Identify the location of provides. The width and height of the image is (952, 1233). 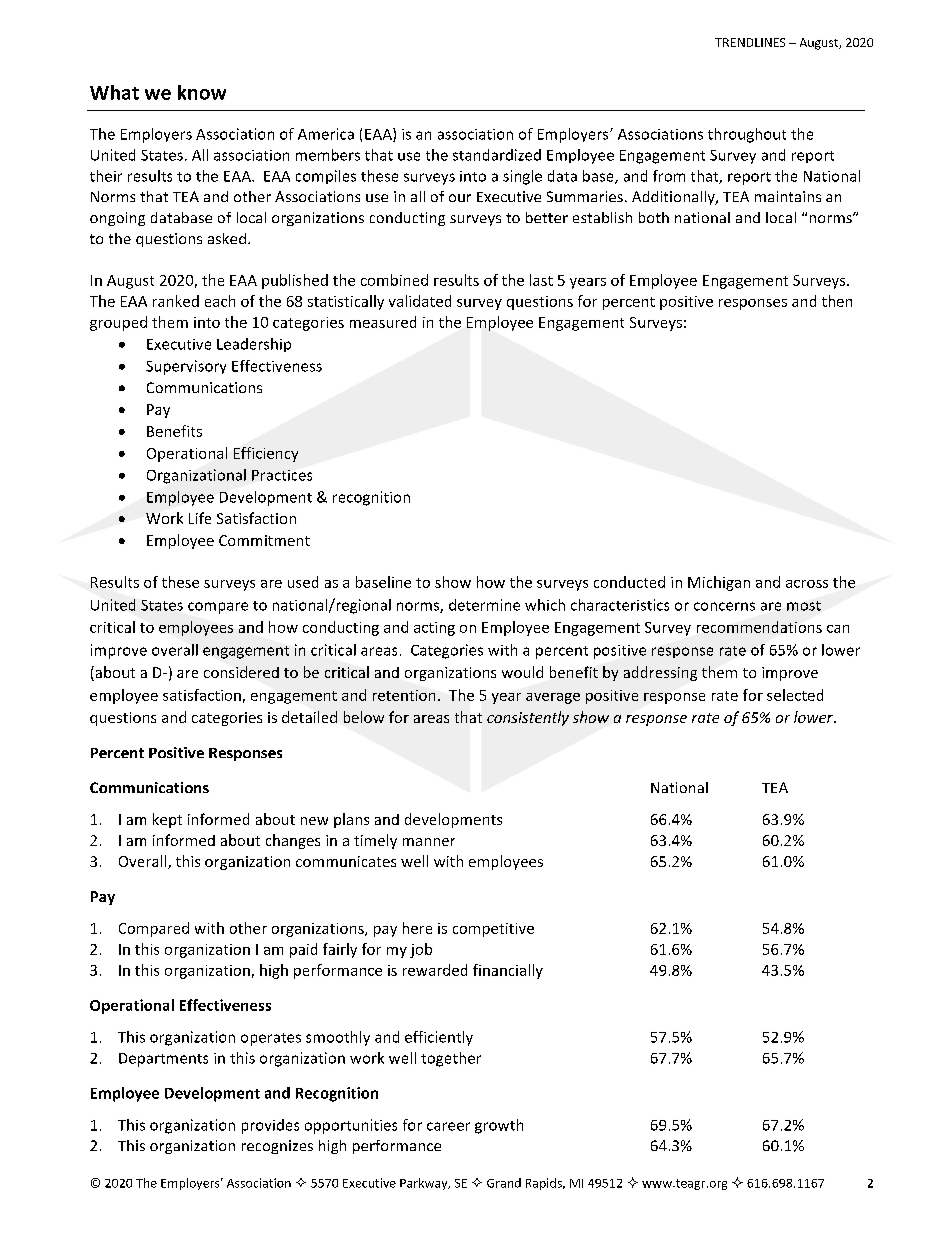
(270, 1126).
